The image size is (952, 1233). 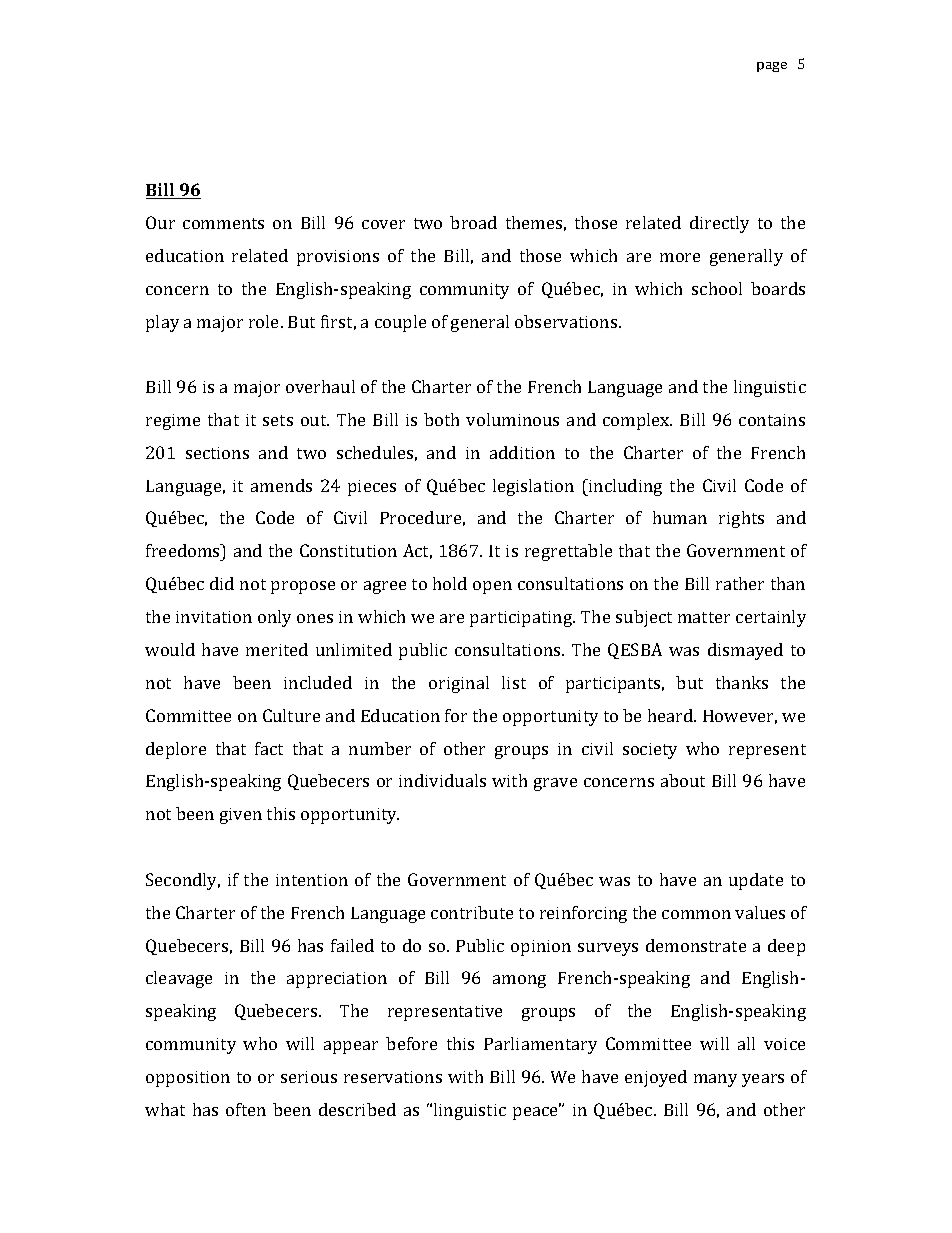 I want to click on did, so click(x=222, y=583).
